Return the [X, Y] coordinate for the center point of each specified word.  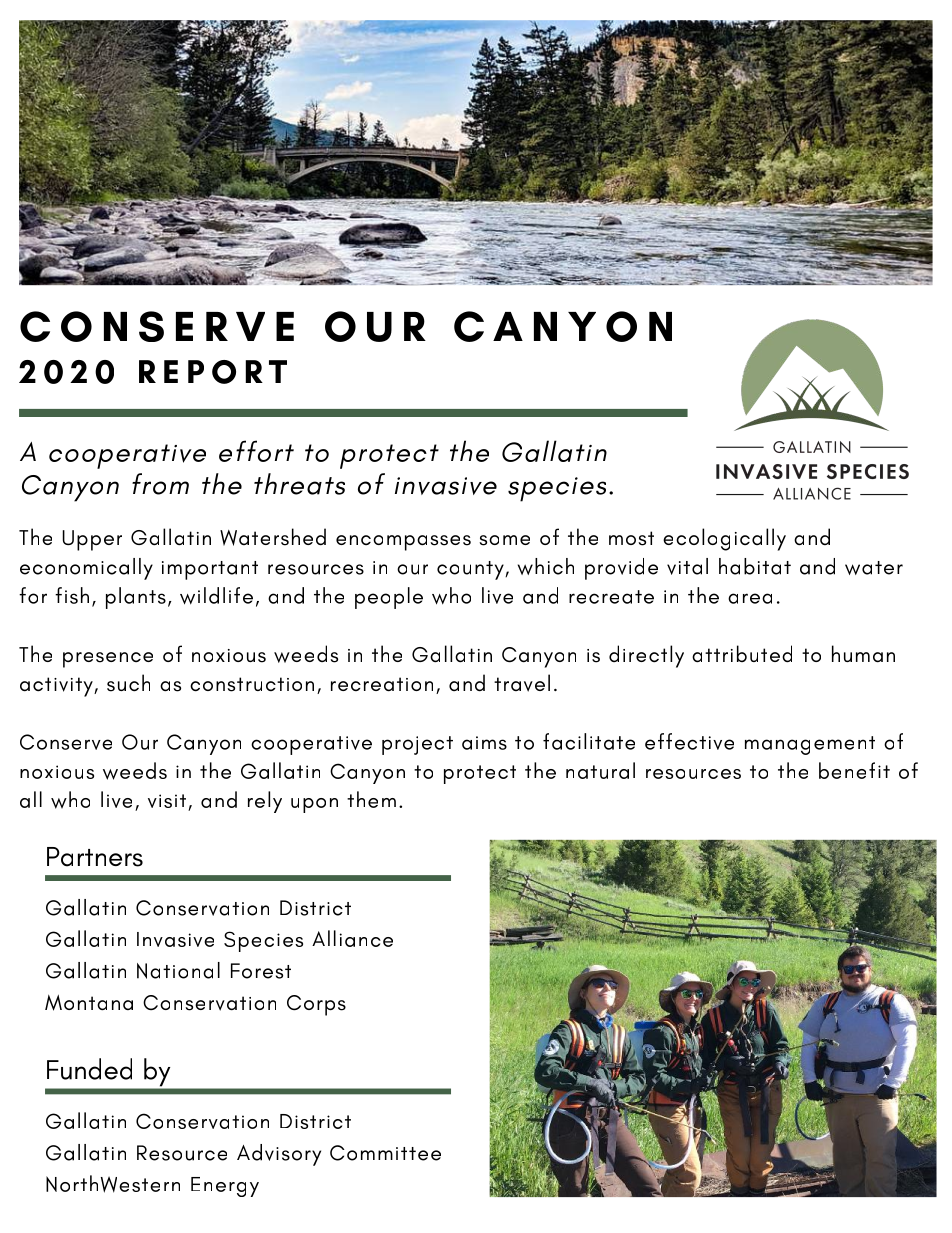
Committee [385, 1153]
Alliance [352, 938]
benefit [854, 770]
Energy [225, 1187]
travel [522, 683]
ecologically [724, 539]
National [178, 970]
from [160, 484]
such [128, 683]
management [810, 745]
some [504, 540]
